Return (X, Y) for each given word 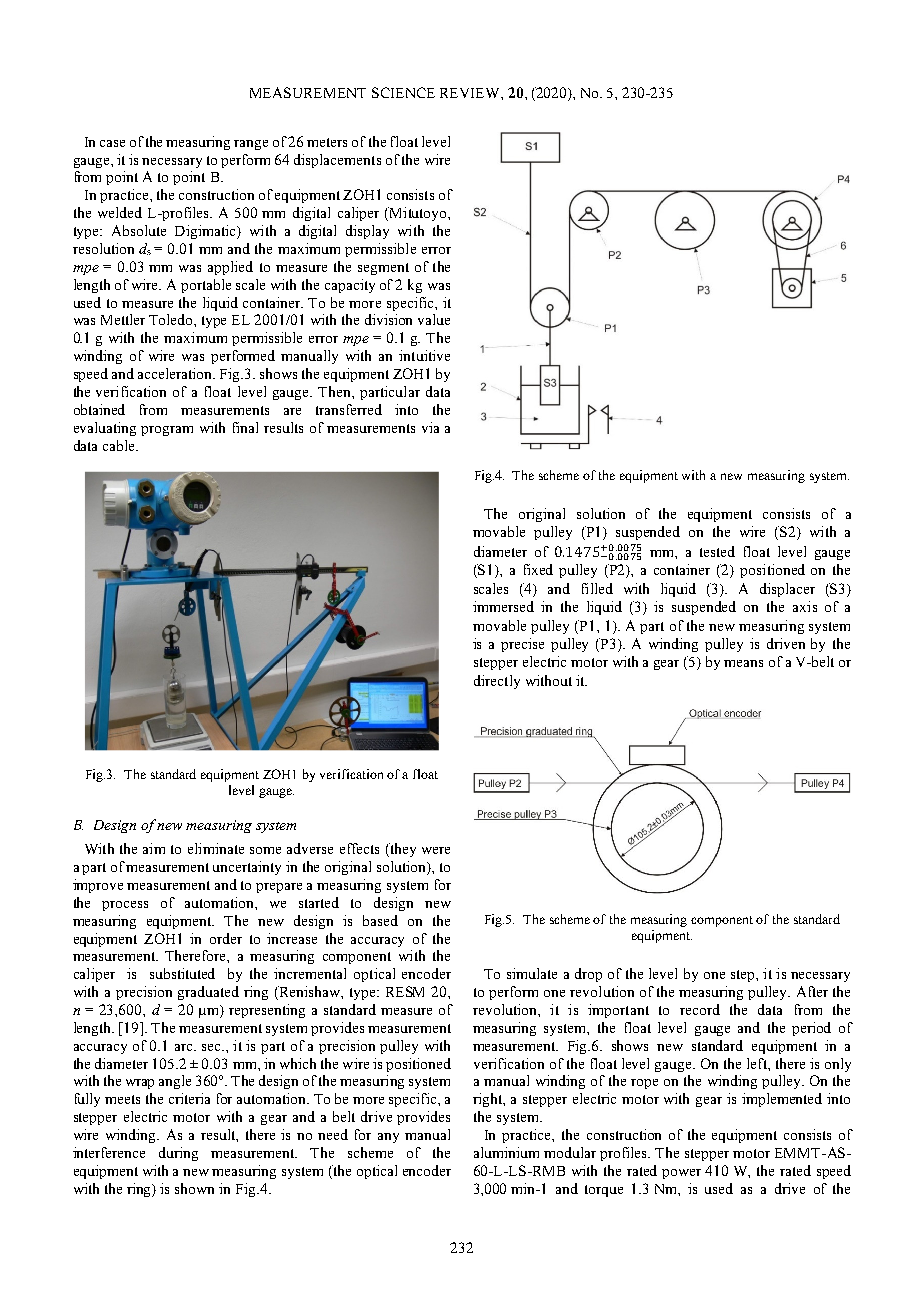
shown (194, 1188)
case (112, 143)
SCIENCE (403, 92)
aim (154, 848)
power (681, 1174)
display (367, 232)
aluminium (506, 1152)
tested (717, 551)
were (436, 850)
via (430, 427)
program (167, 431)
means (743, 663)
